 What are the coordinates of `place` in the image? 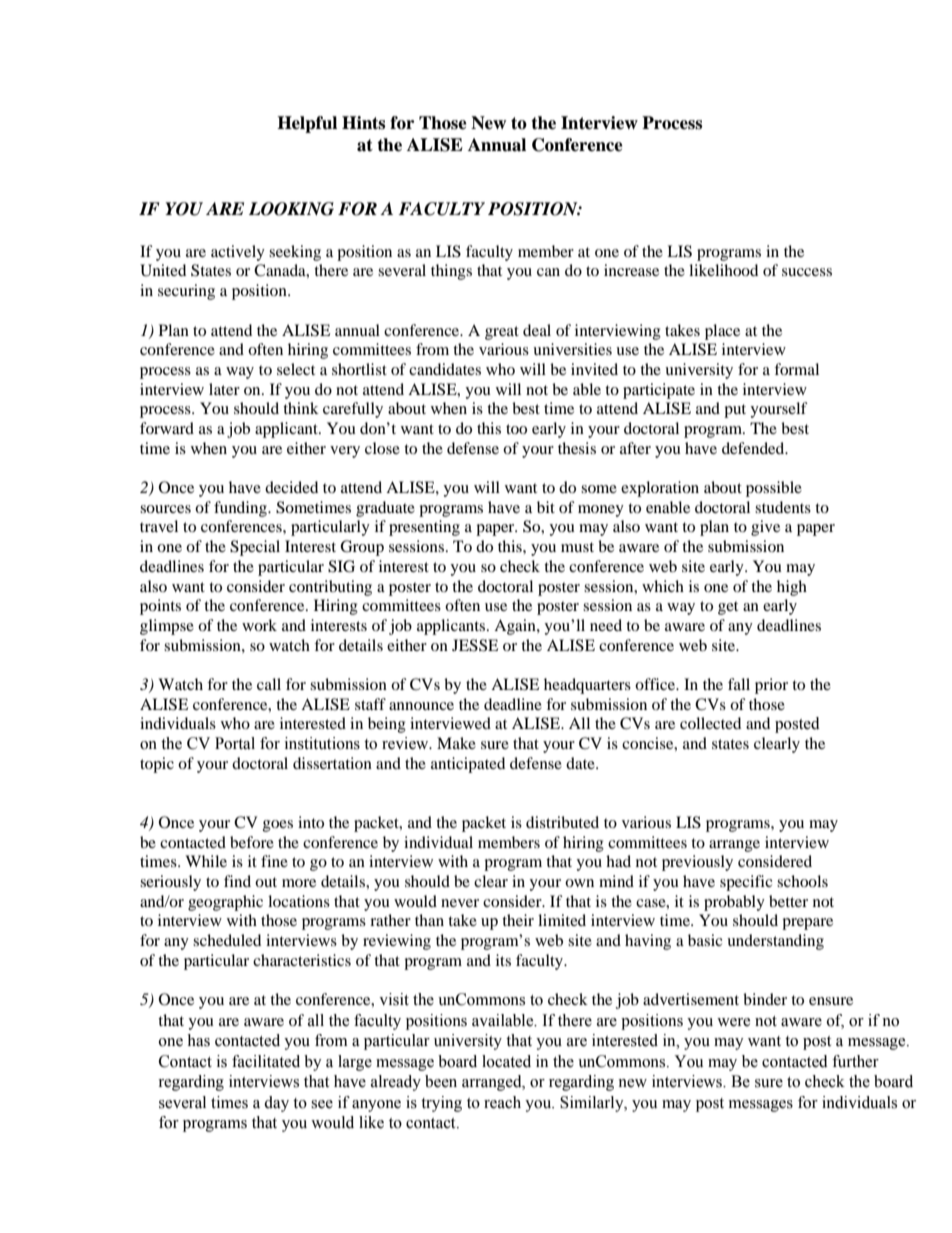 It's located at (722, 332).
